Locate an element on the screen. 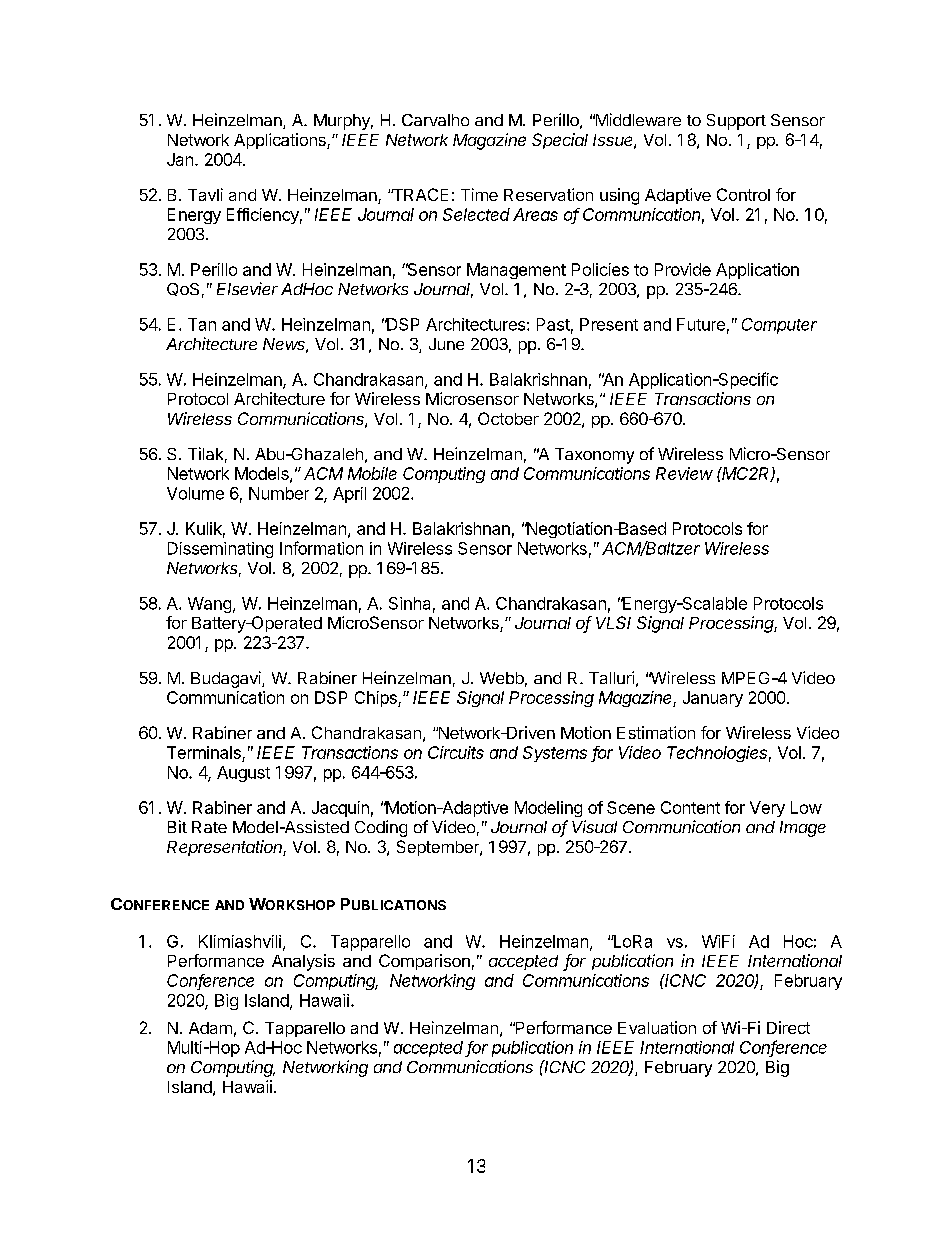  Tan is located at coordinates (202, 324).
